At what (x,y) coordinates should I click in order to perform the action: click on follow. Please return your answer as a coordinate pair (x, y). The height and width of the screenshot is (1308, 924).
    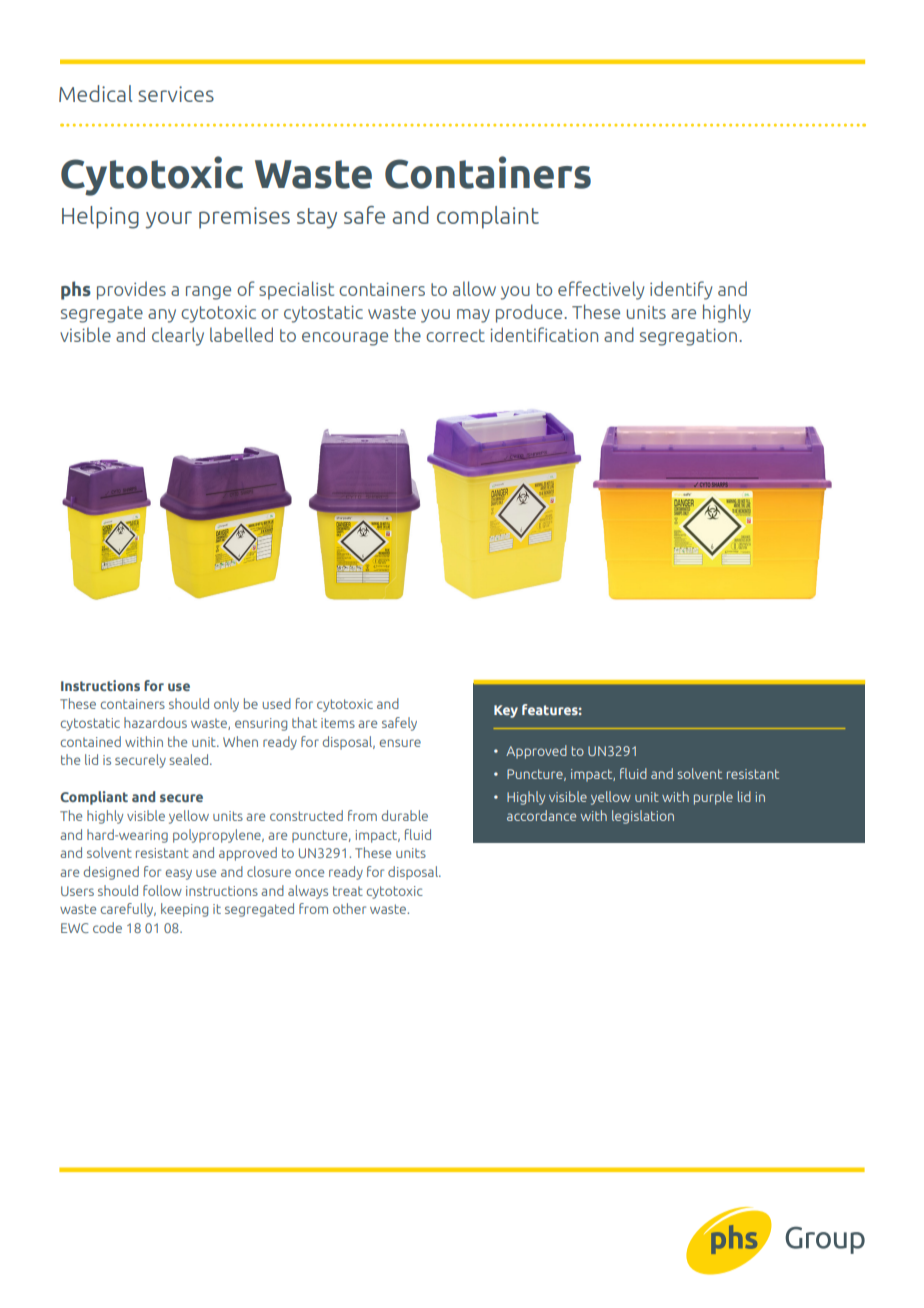
    Looking at the image, I should click on (162, 890).
